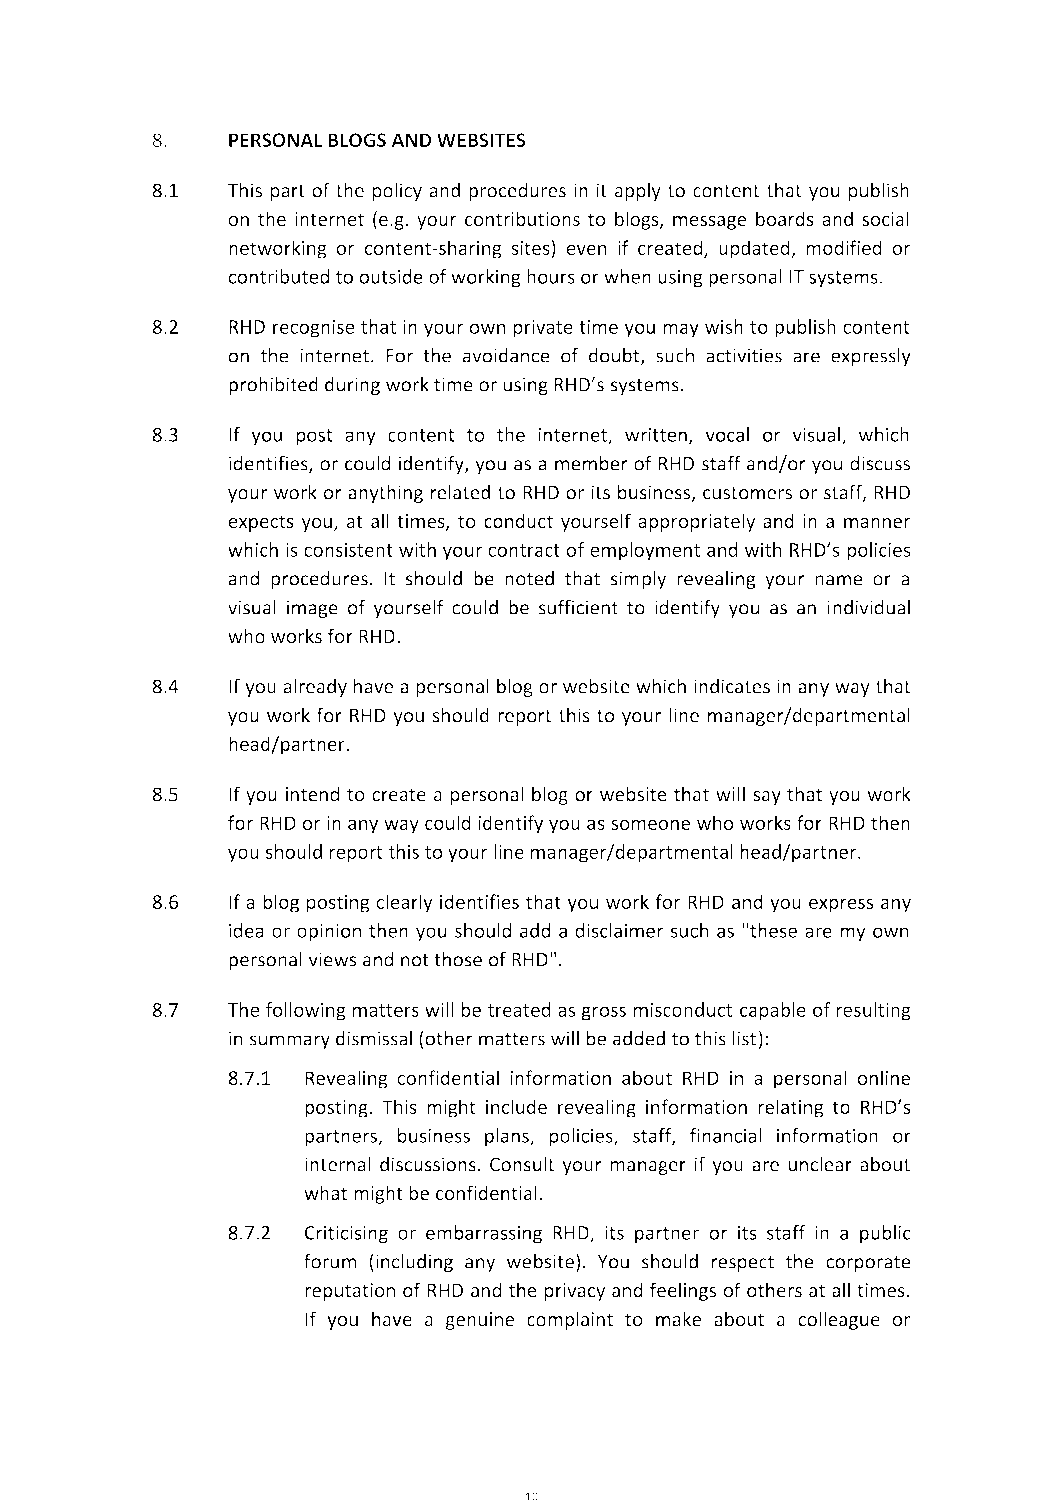  What do you see at coordinates (278, 276) in the document?
I see `contributed` at bounding box center [278, 276].
